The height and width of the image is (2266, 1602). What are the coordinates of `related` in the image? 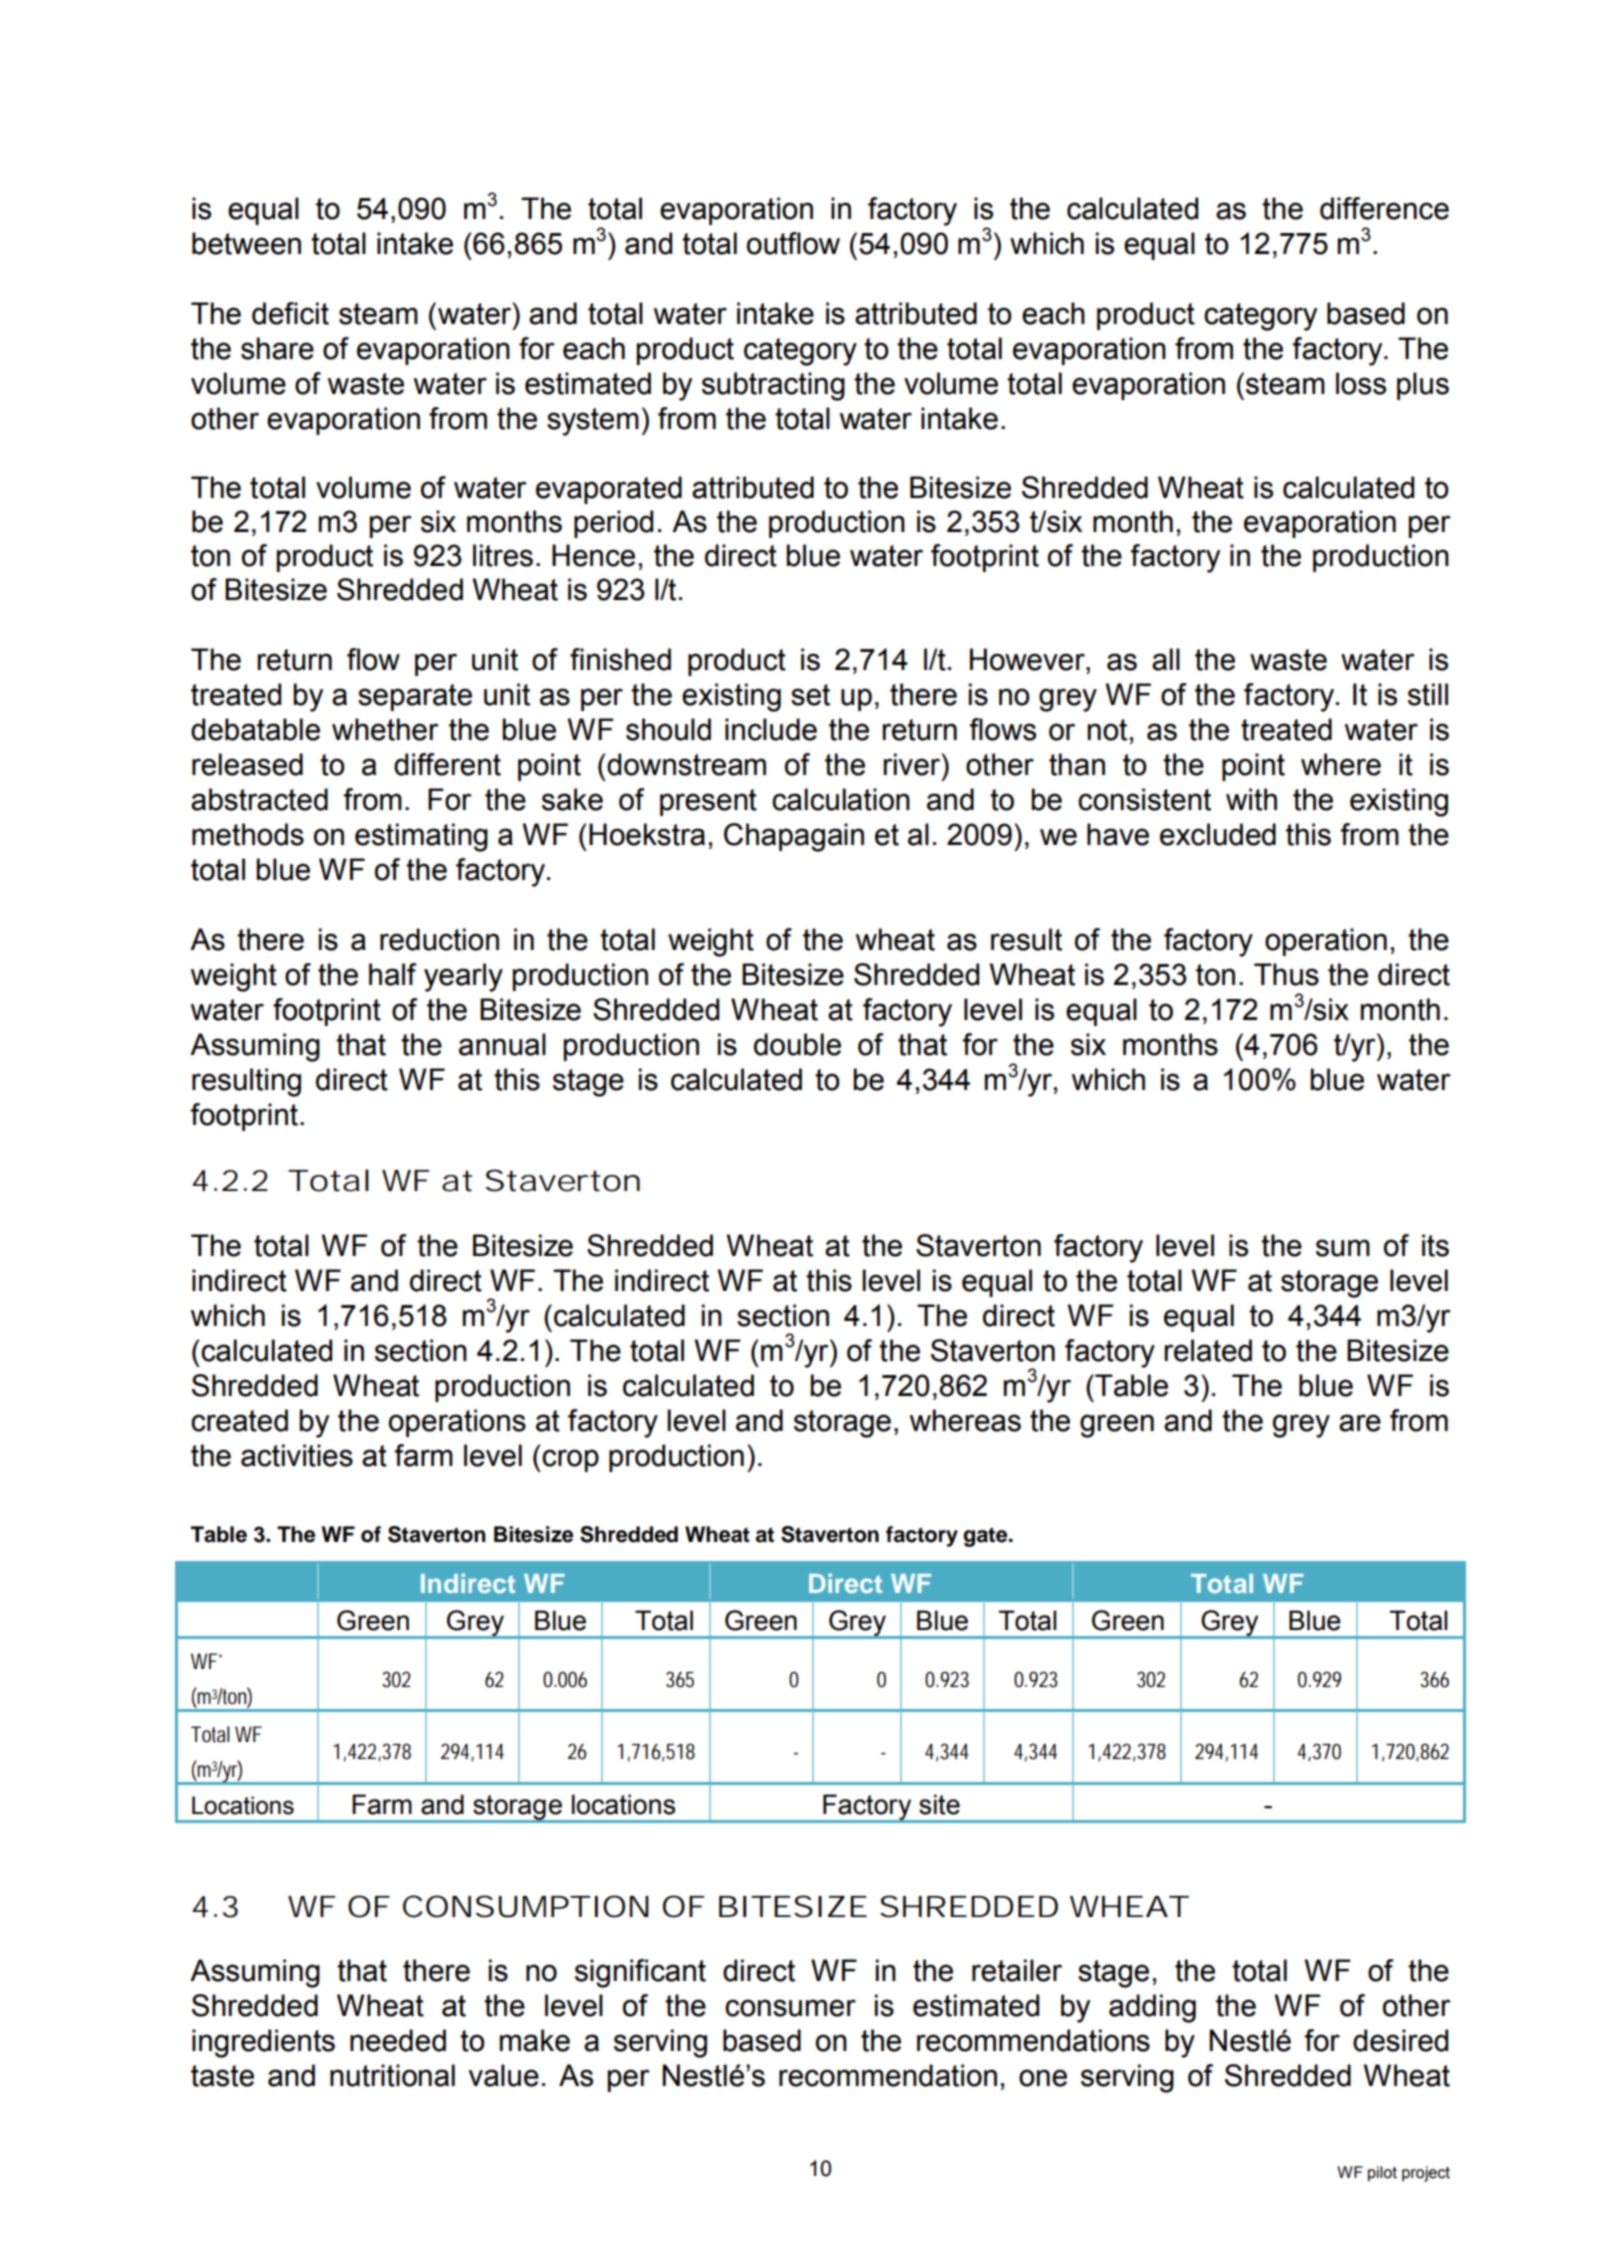 It's located at (1208, 1350).
